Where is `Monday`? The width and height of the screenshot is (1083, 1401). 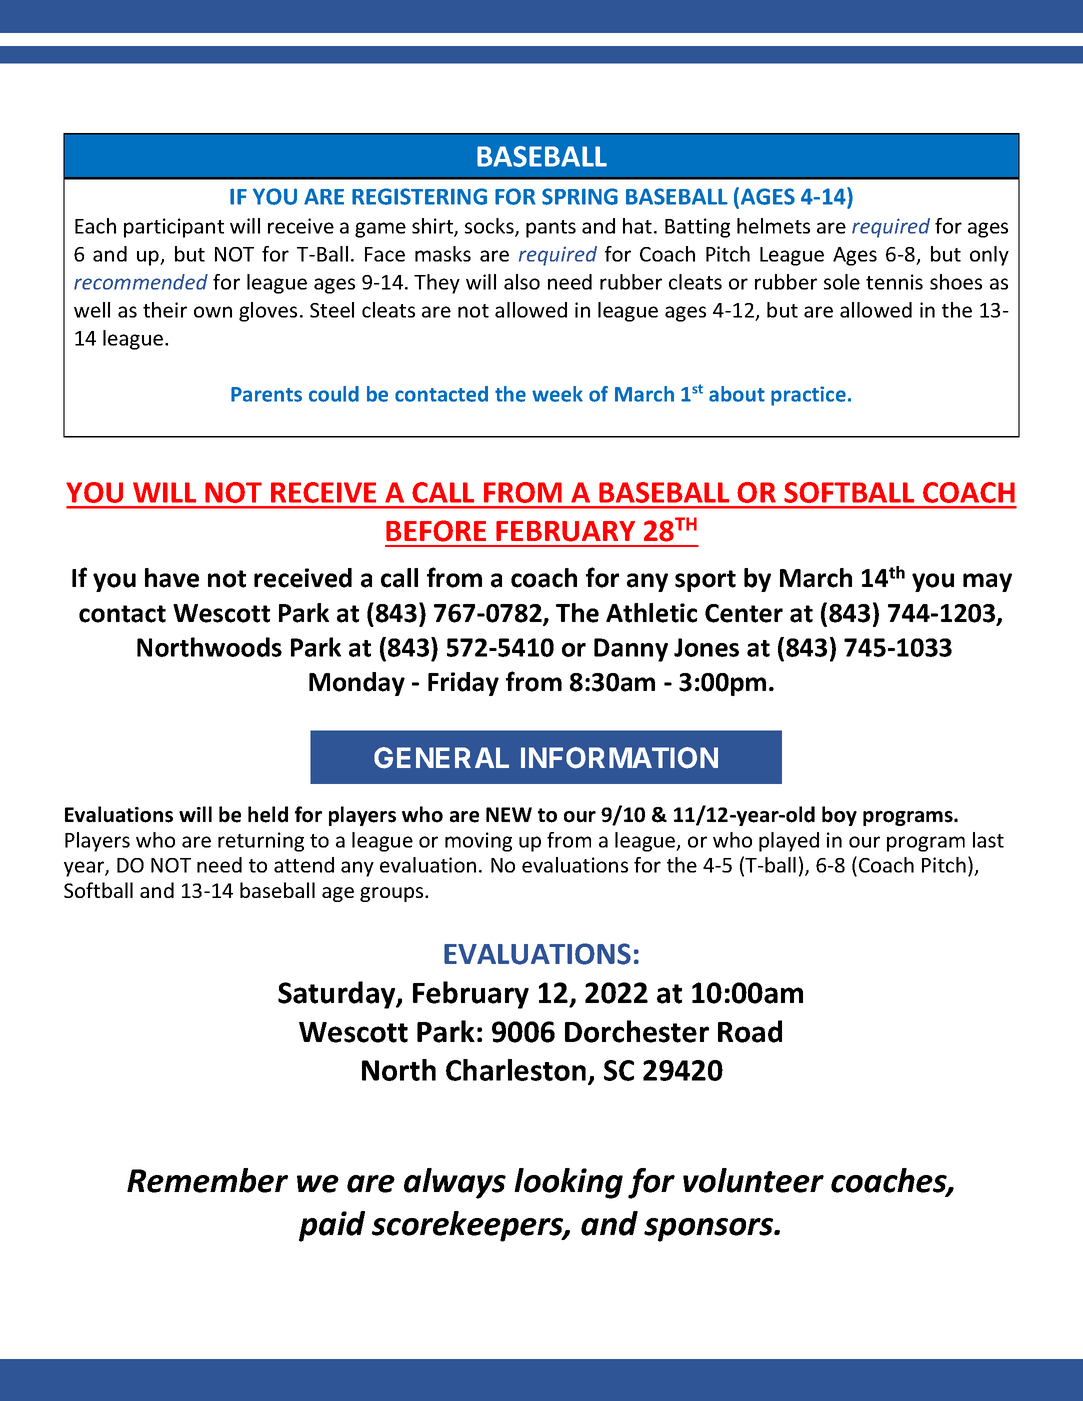
Monday is located at coordinates (357, 684).
